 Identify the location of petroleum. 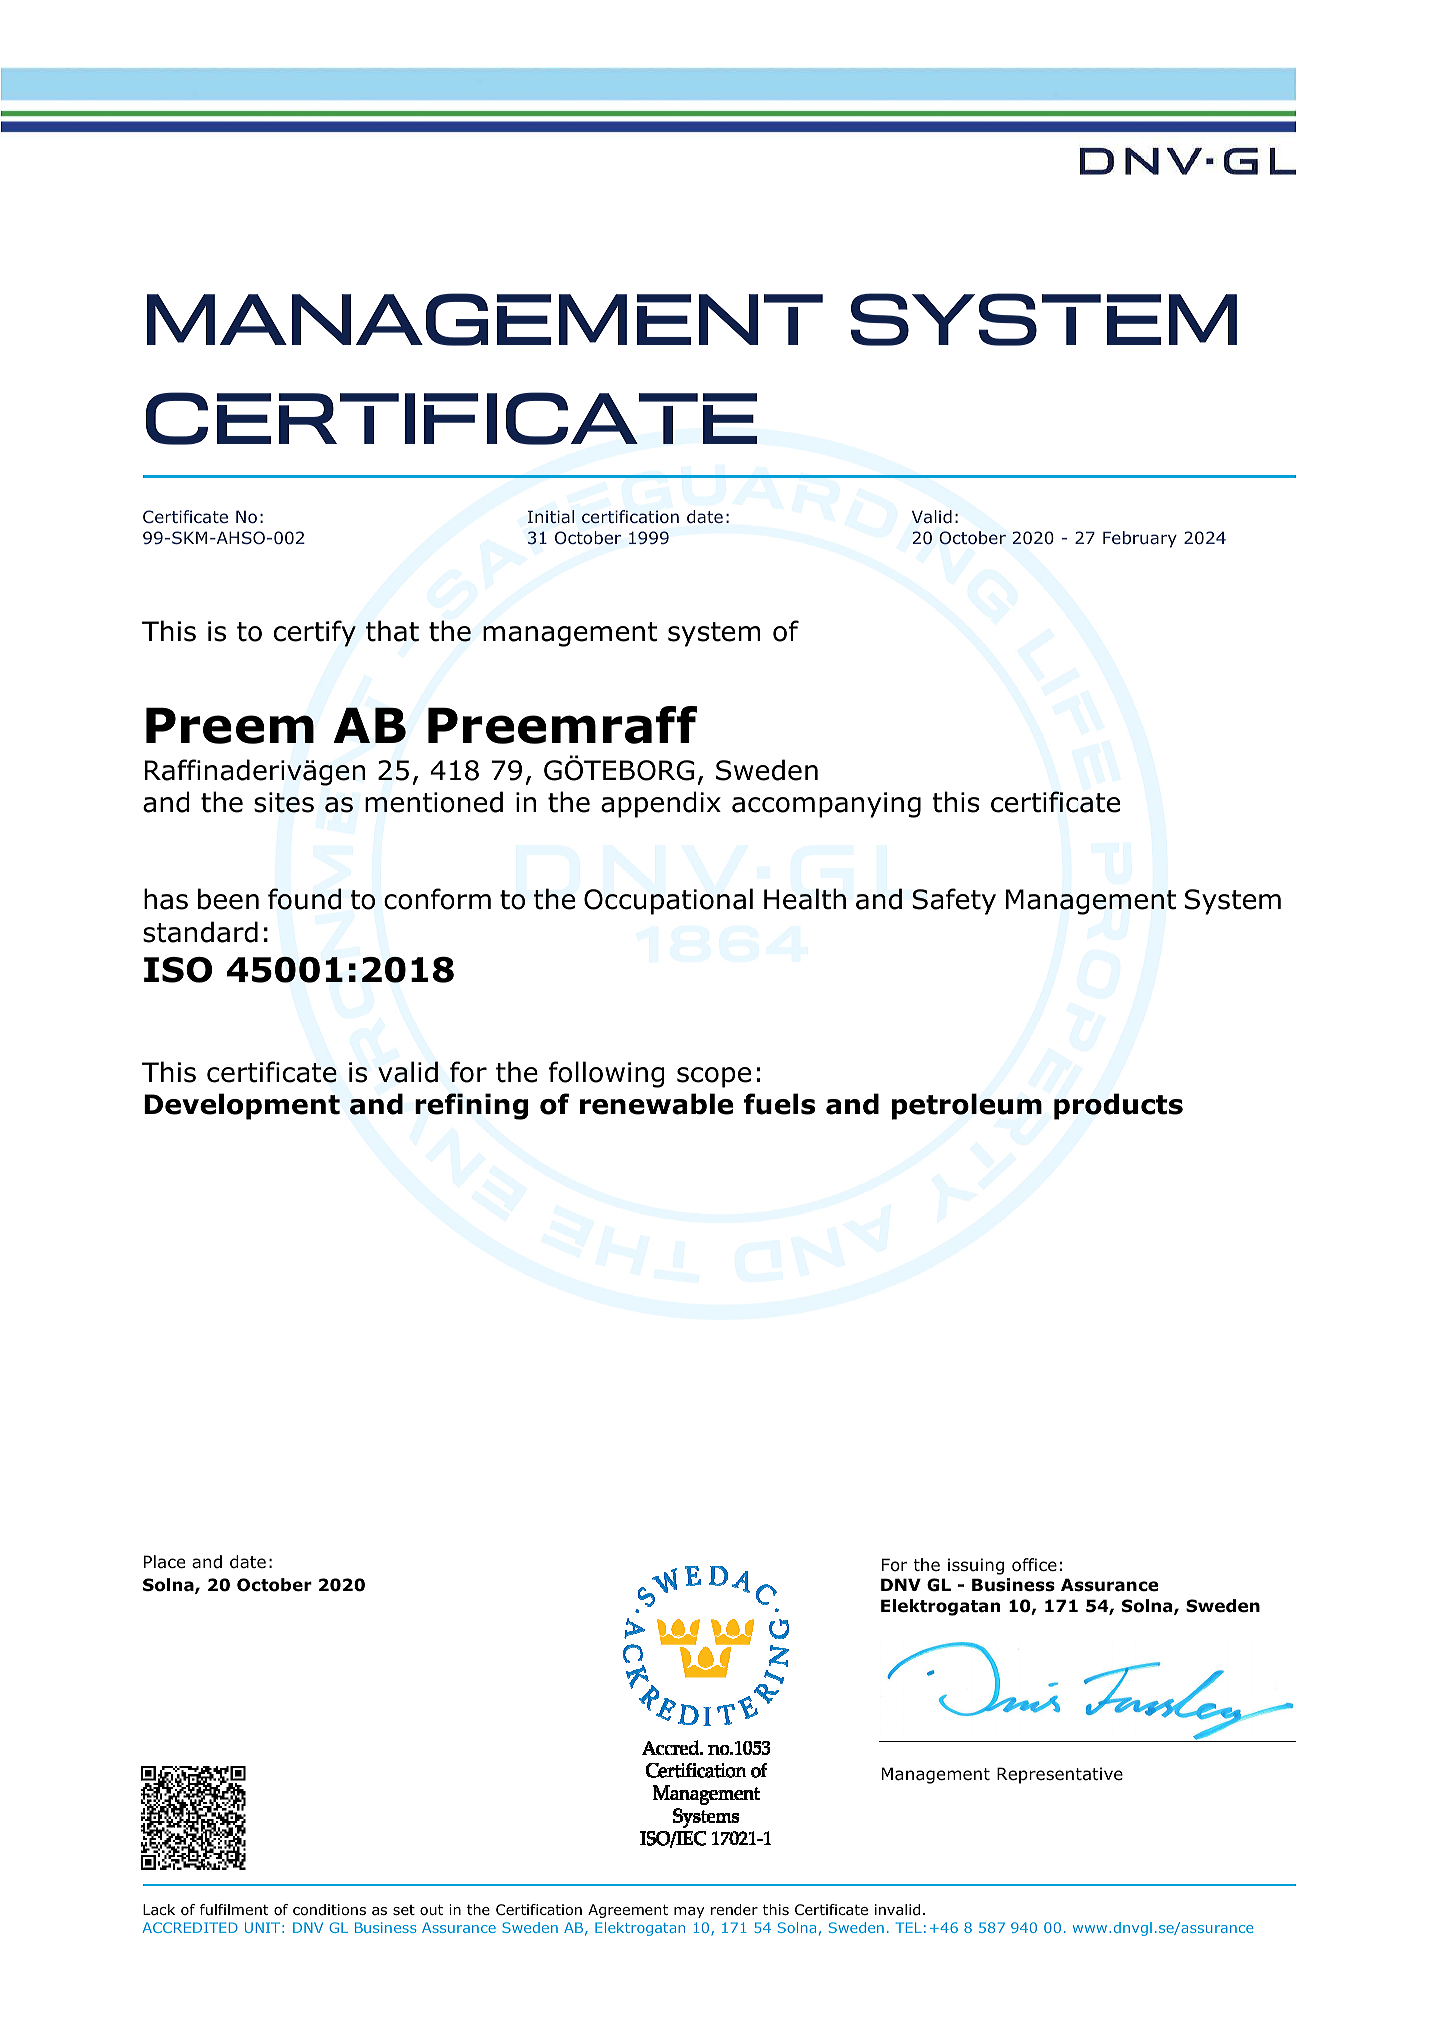
(967, 1106).
